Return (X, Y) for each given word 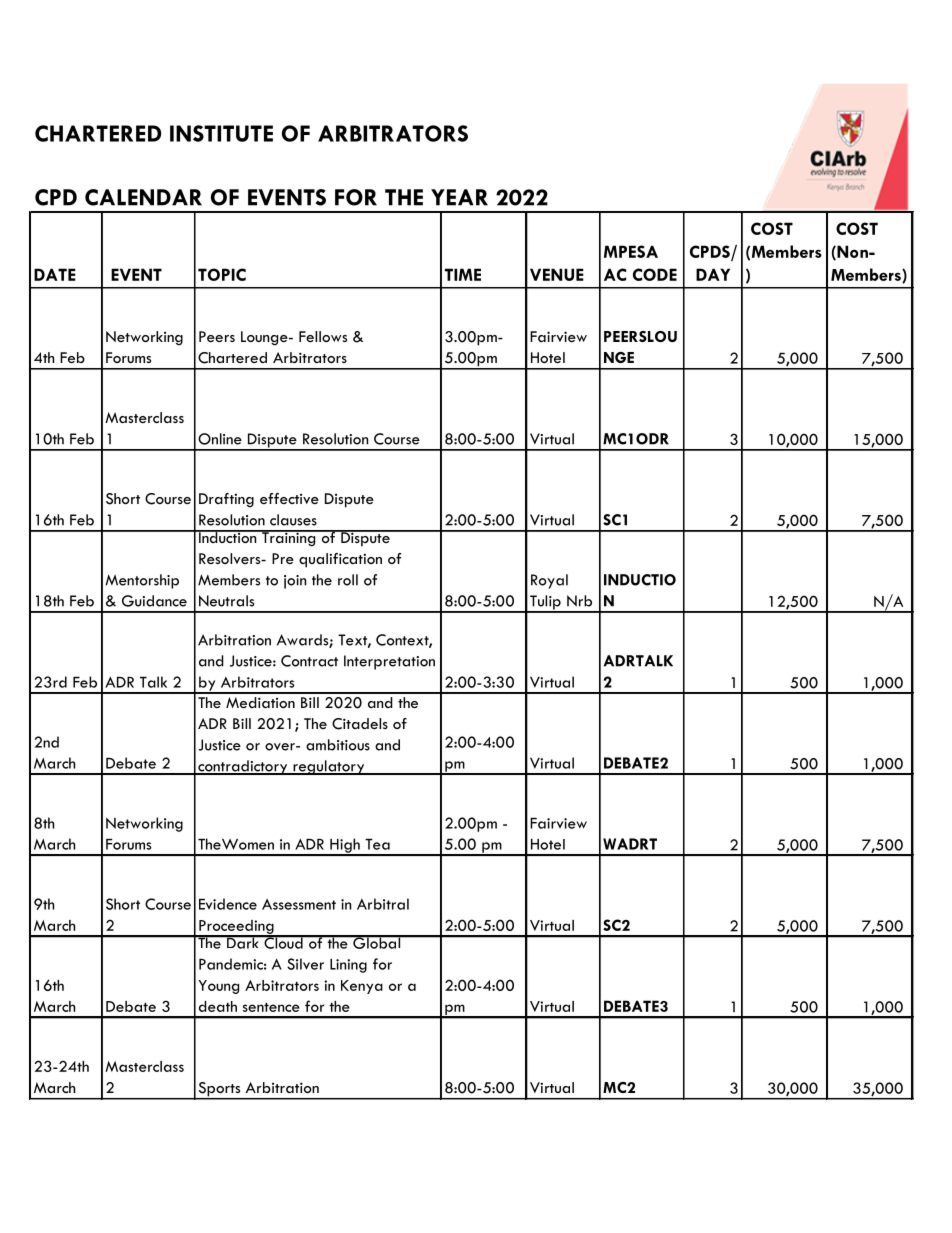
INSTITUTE (221, 133)
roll (348, 580)
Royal (549, 581)
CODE (655, 274)
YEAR (459, 197)
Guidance (154, 601)
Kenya (362, 987)
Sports (219, 1090)
